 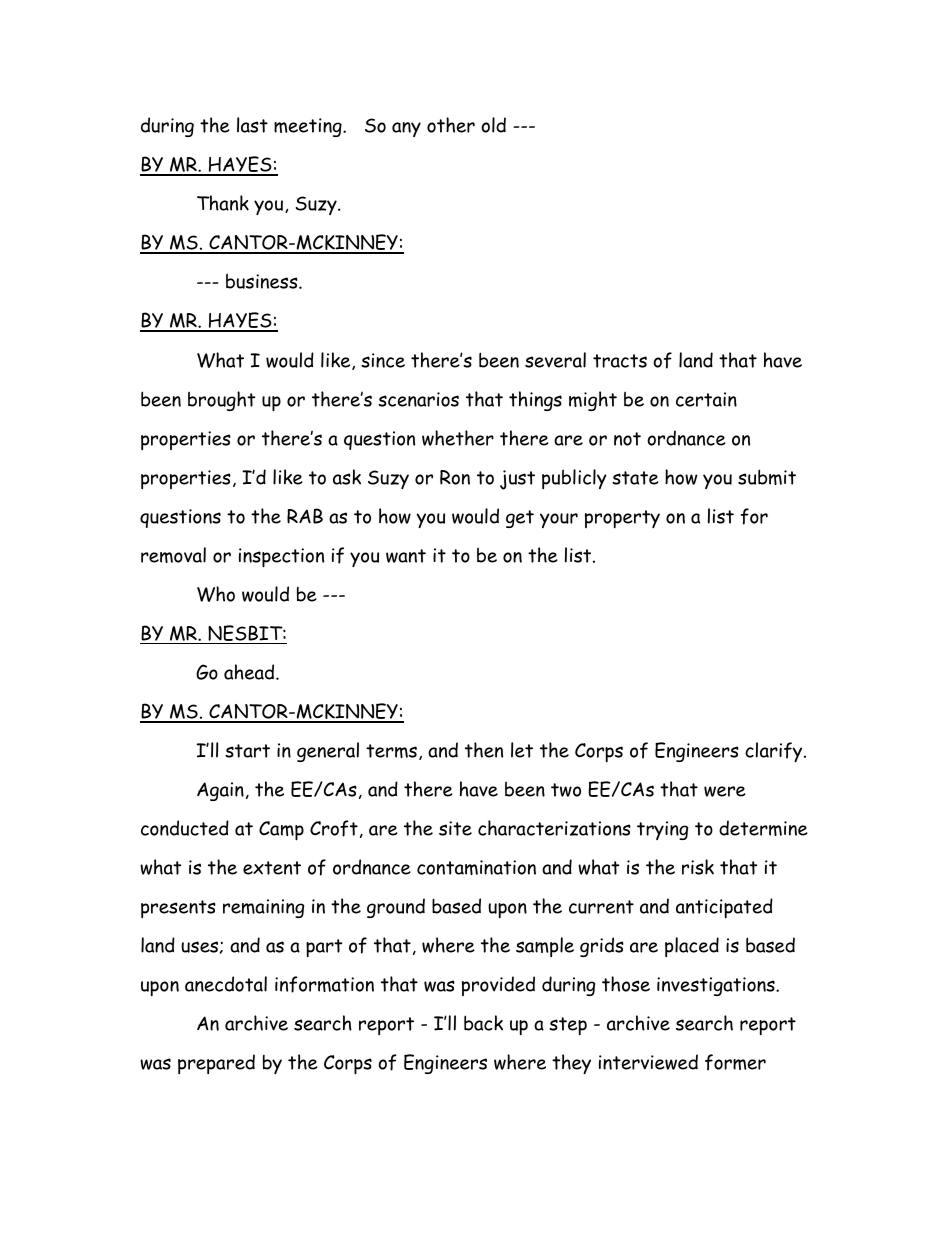 What do you see at coordinates (493, 125) in the screenshot?
I see `old` at bounding box center [493, 125].
